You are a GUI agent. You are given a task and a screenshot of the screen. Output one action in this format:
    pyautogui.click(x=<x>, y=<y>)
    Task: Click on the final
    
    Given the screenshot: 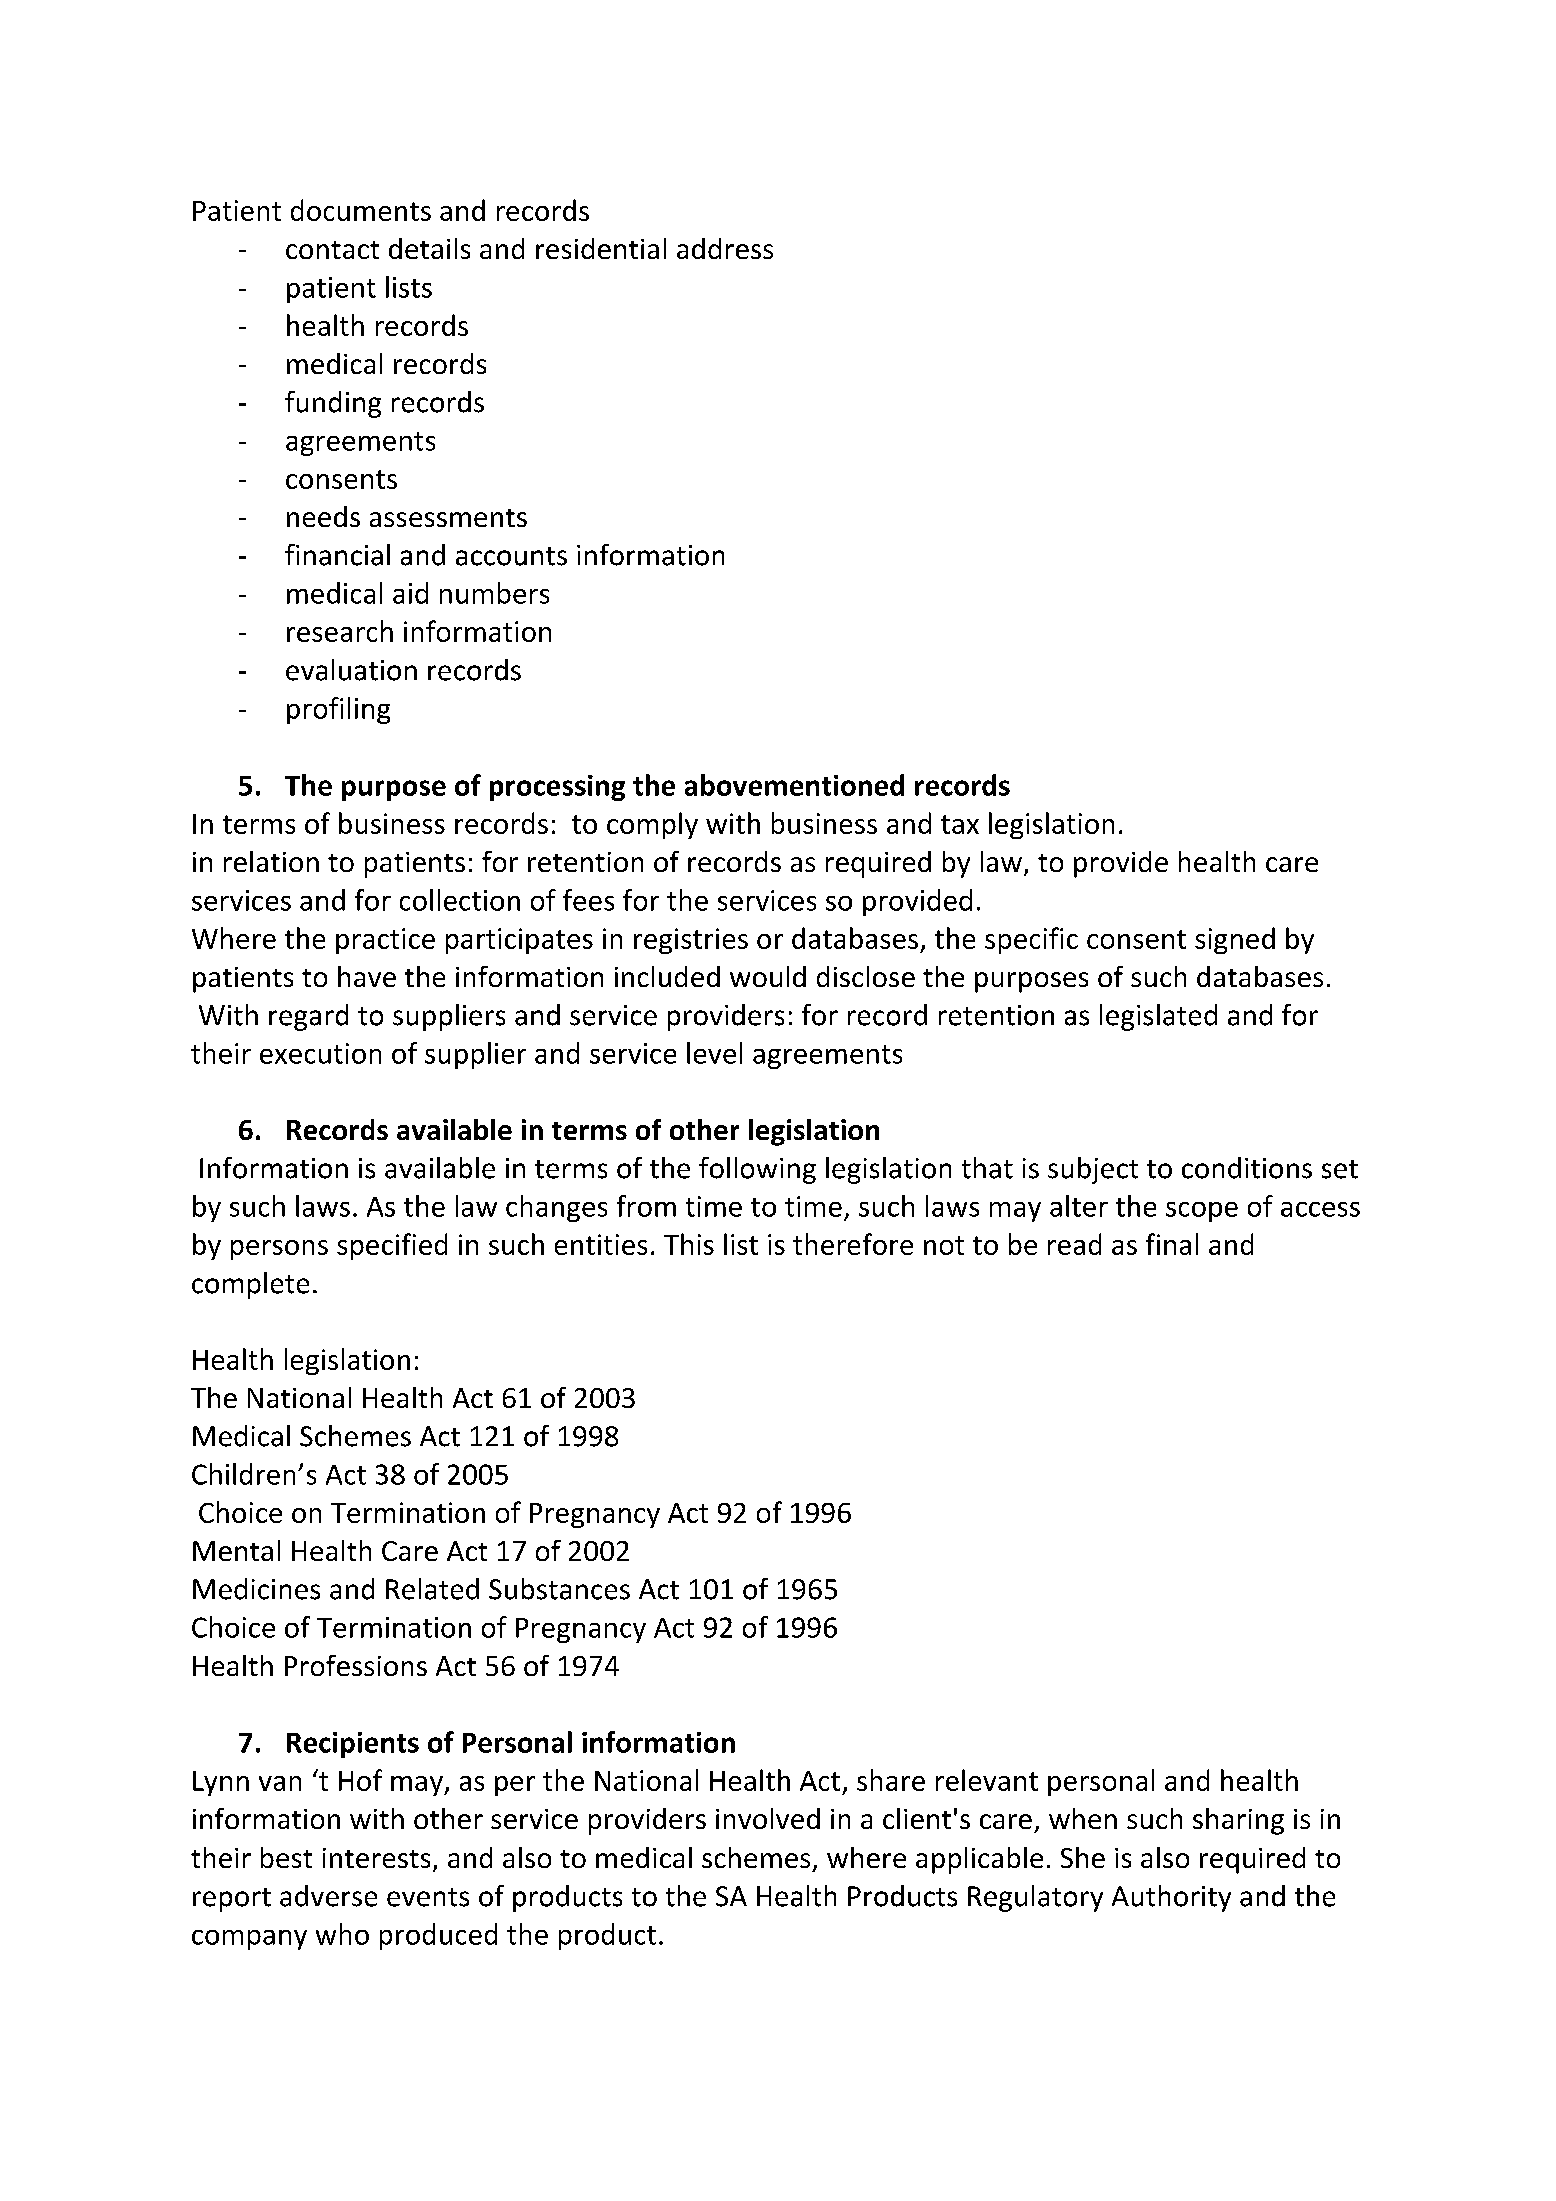 What is the action you would take?
    pyautogui.click(x=1172, y=1244)
